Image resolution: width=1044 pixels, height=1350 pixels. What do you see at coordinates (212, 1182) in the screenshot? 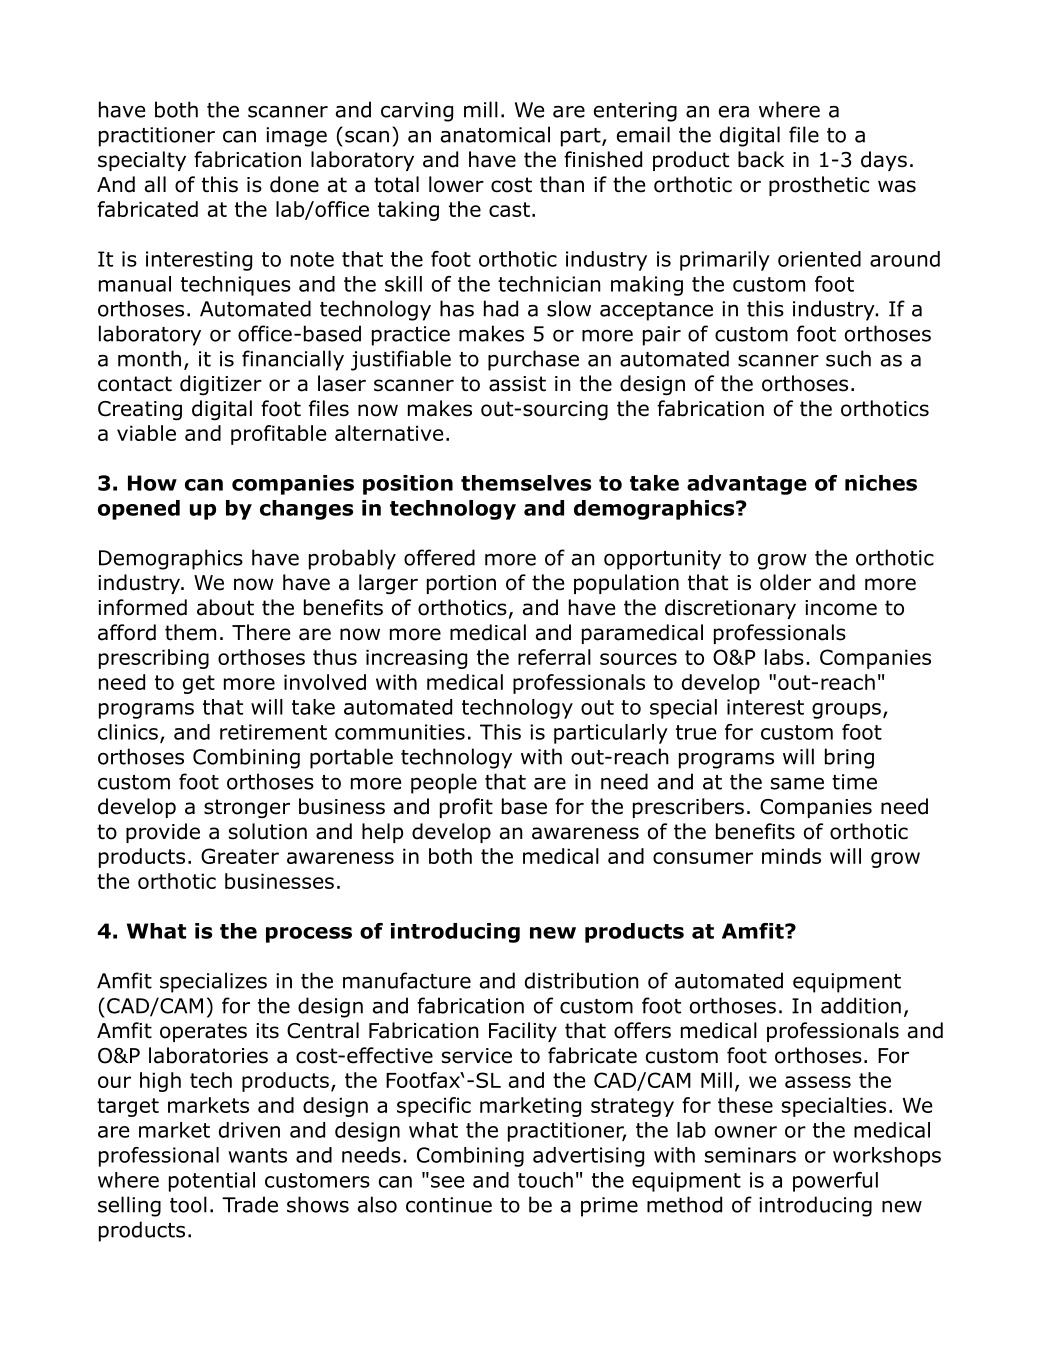
I see `potential` at bounding box center [212, 1182].
